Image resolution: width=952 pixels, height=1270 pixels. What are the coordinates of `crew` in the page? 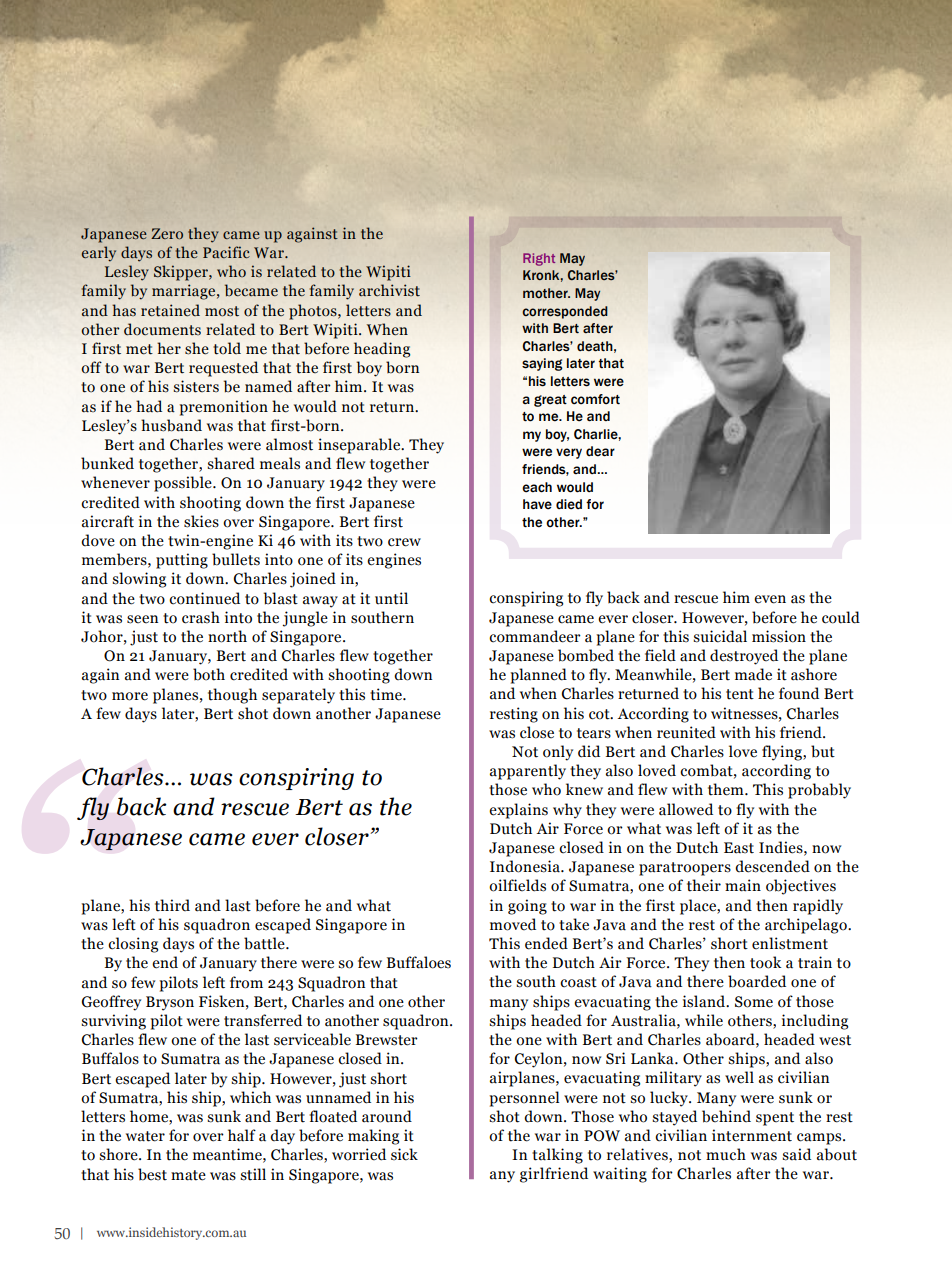 It's located at (404, 542).
